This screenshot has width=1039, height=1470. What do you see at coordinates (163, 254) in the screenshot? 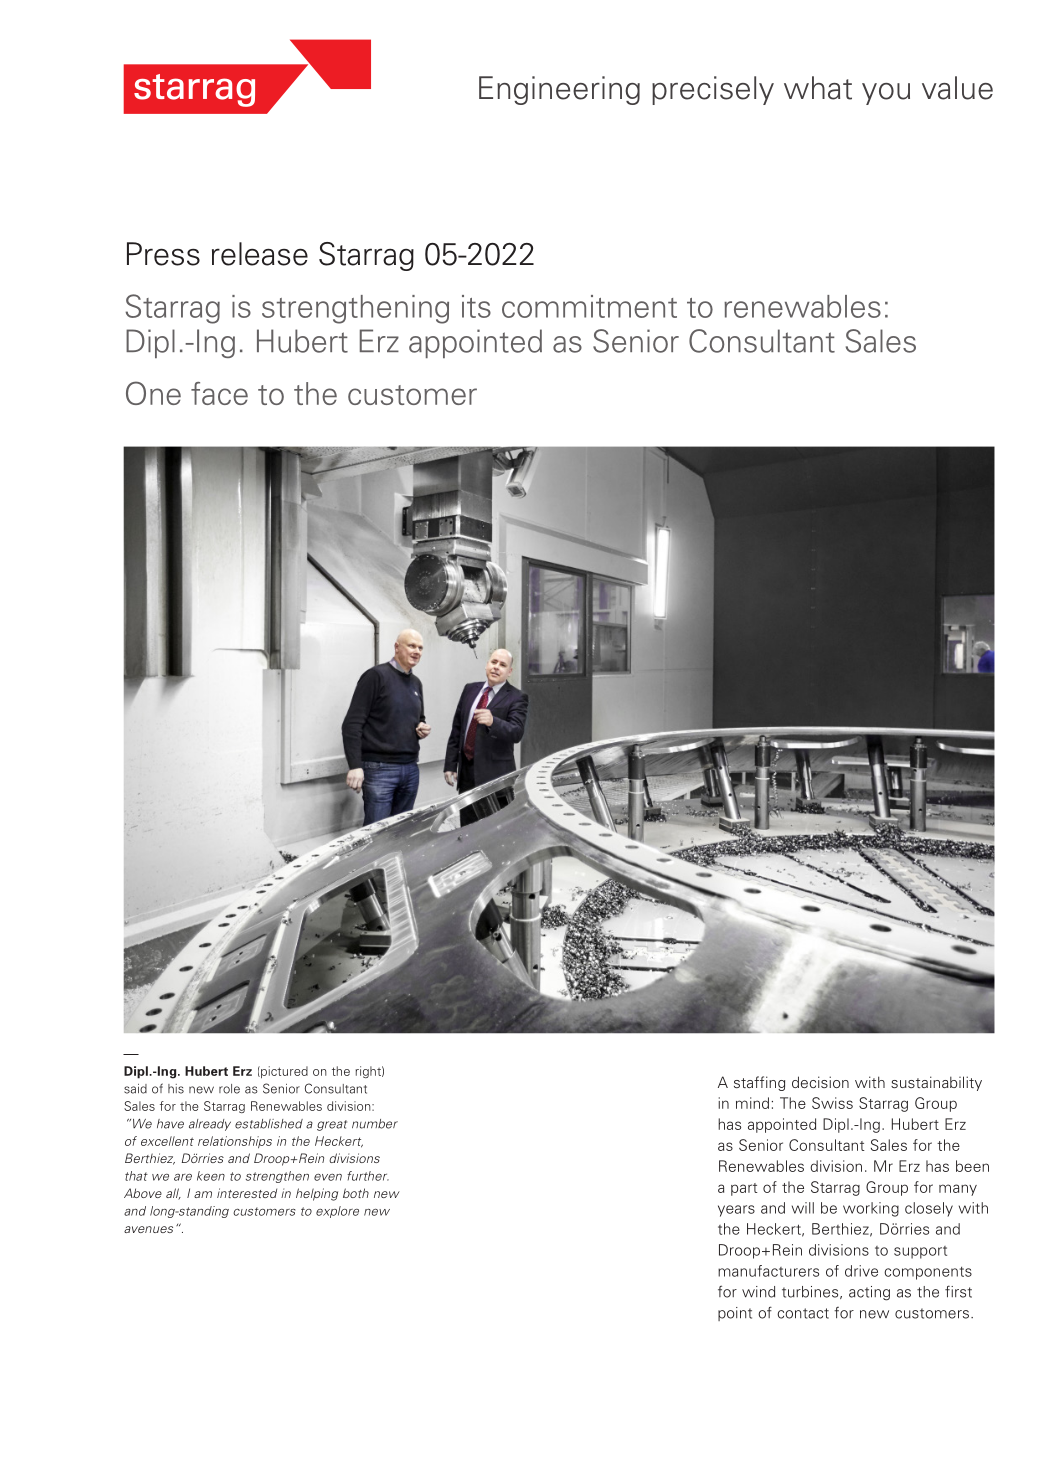
I see `Press` at bounding box center [163, 254].
